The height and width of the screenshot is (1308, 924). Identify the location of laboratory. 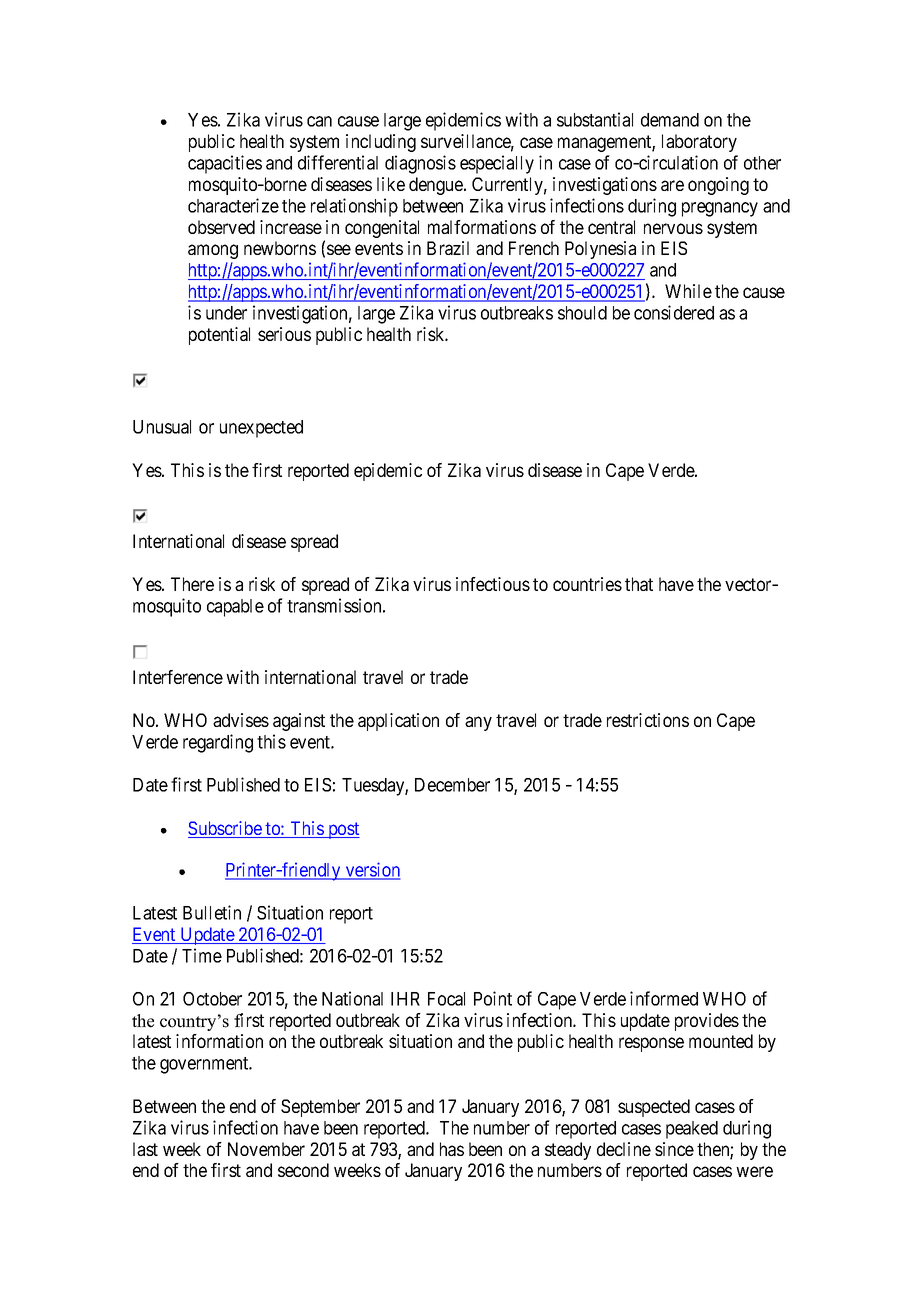
(699, 143).
